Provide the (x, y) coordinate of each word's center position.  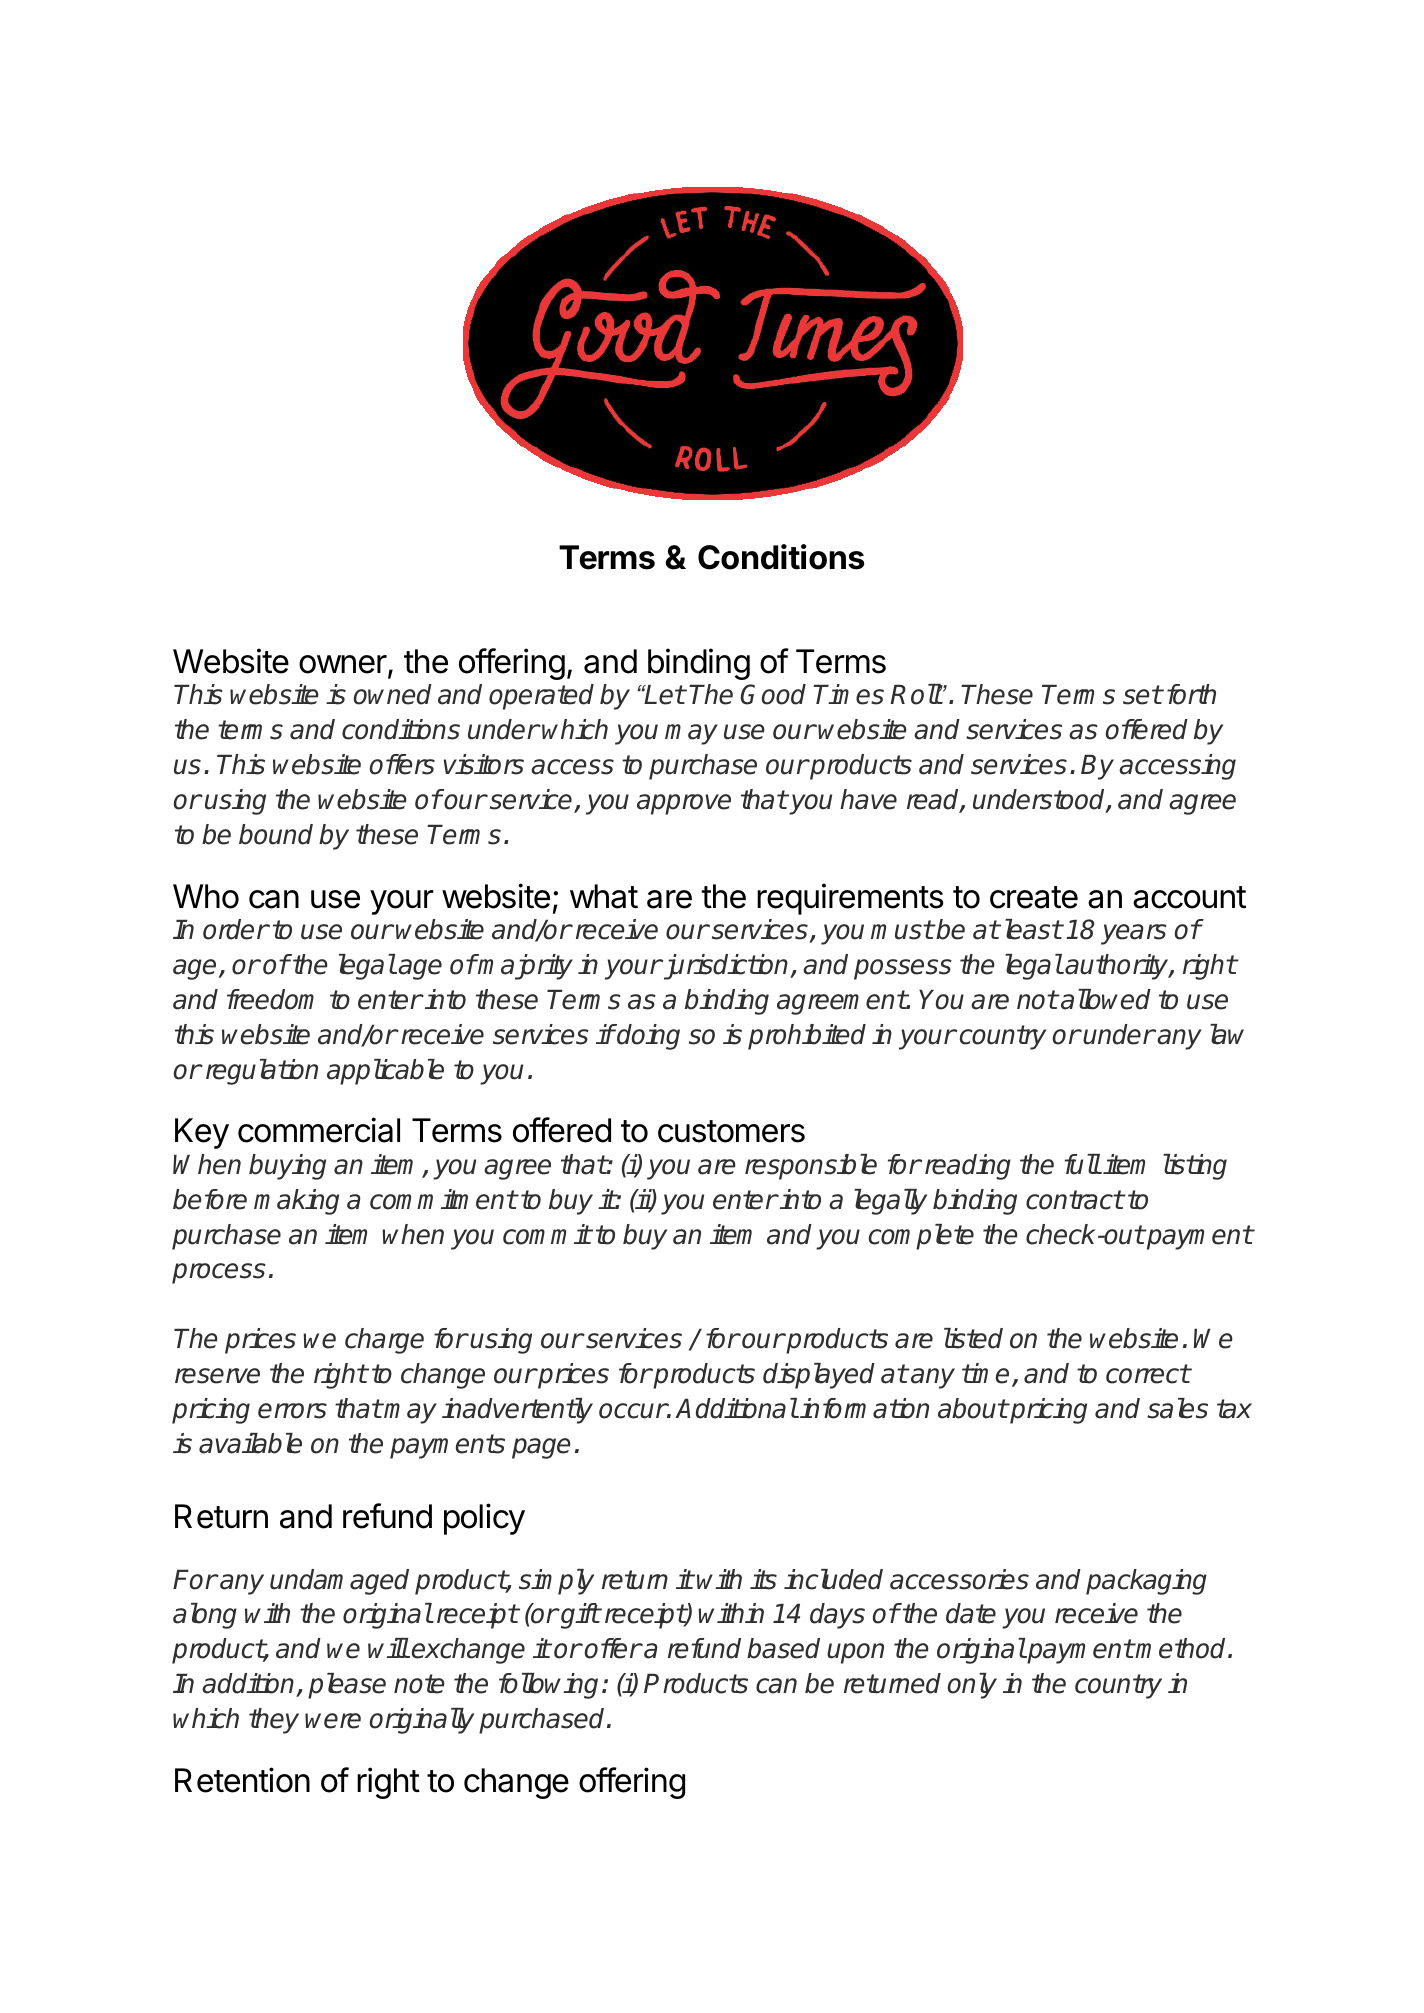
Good (773, 694)
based (783, 1648)
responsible (811, 1167)
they (274, 1721)
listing (1195, 1167)
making (296, 1202)
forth (1191, 694)
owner (343, 664)
